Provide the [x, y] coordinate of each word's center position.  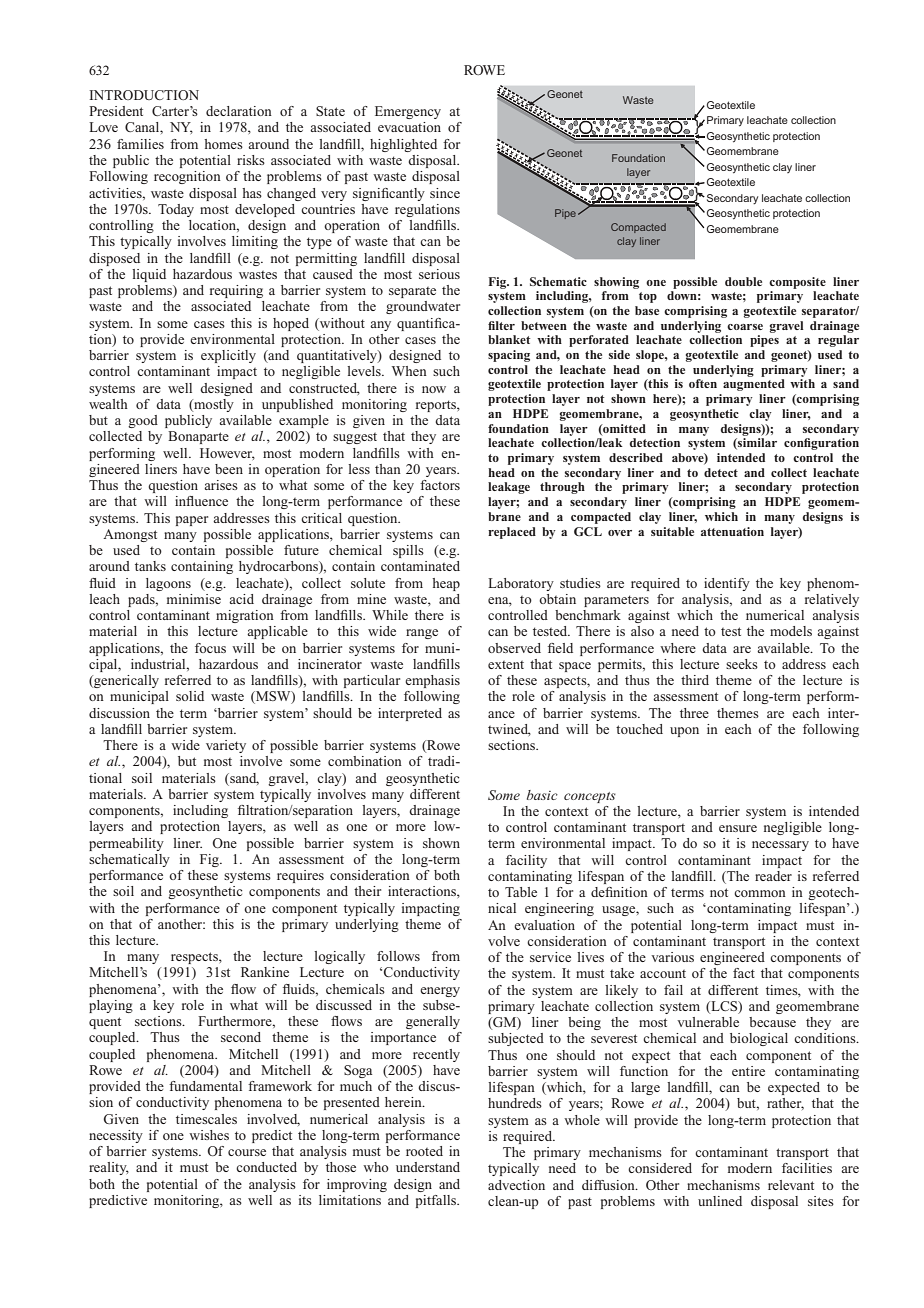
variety [226, 746]
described [636, 457]
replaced [512, 533]
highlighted [403, 145]
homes [223, 144]
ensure [738, 828]
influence [201, 501]
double [743, 281]
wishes [209, 1135]
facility [526, 861]
